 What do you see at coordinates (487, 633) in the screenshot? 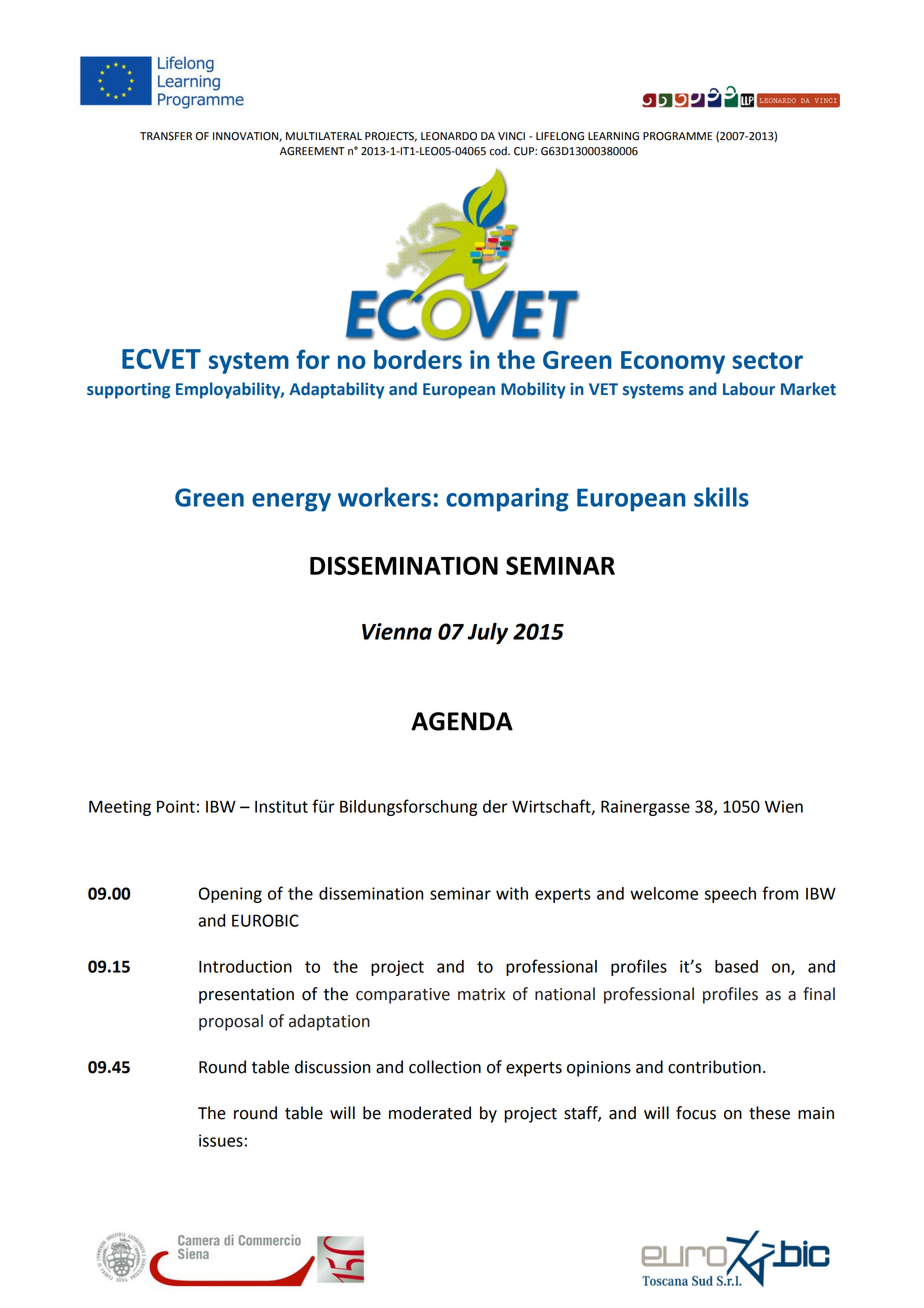
I see `July` at bounding box center [487, 633].
